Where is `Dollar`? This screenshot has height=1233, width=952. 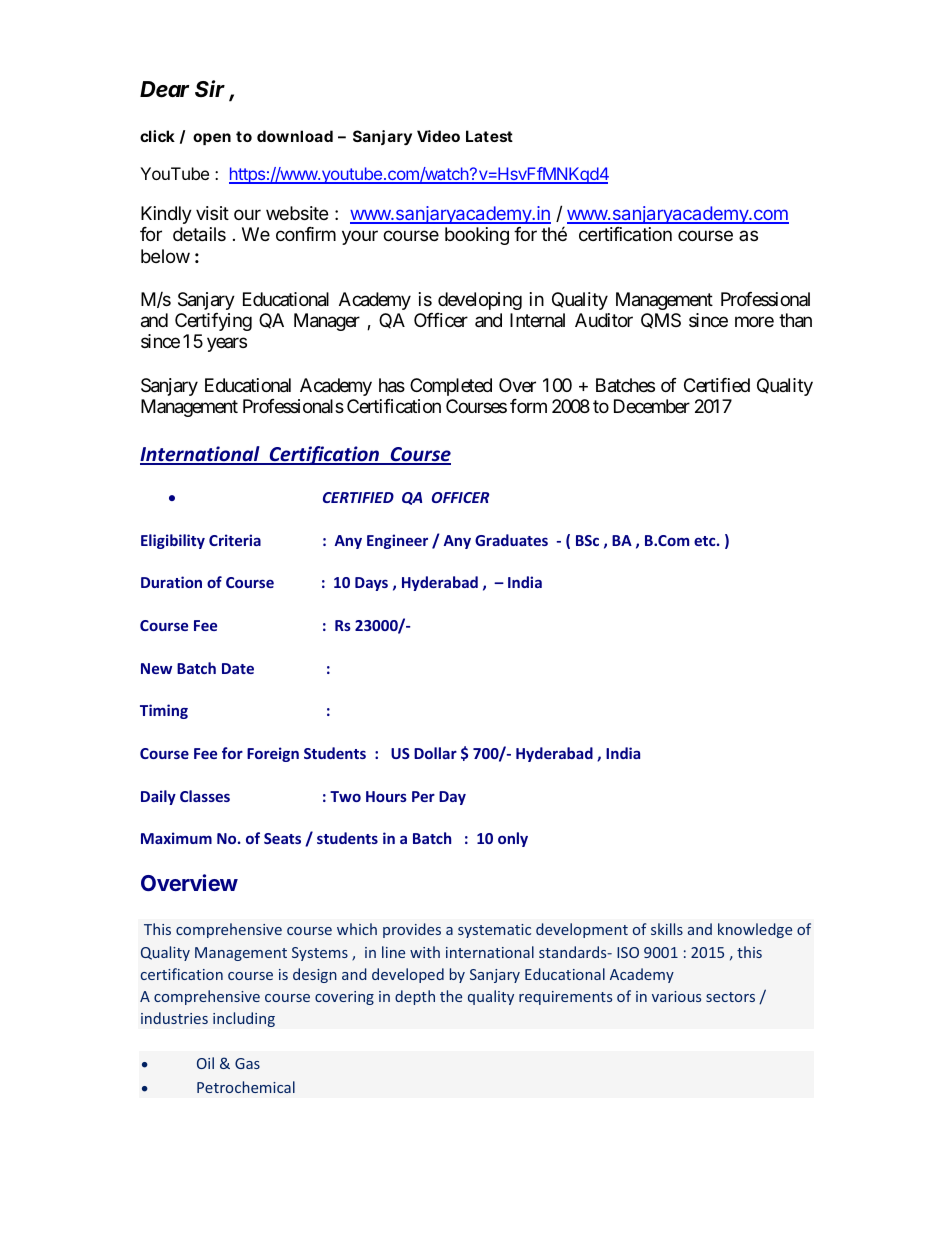 Dollar is located at coordinates (435, 753).
